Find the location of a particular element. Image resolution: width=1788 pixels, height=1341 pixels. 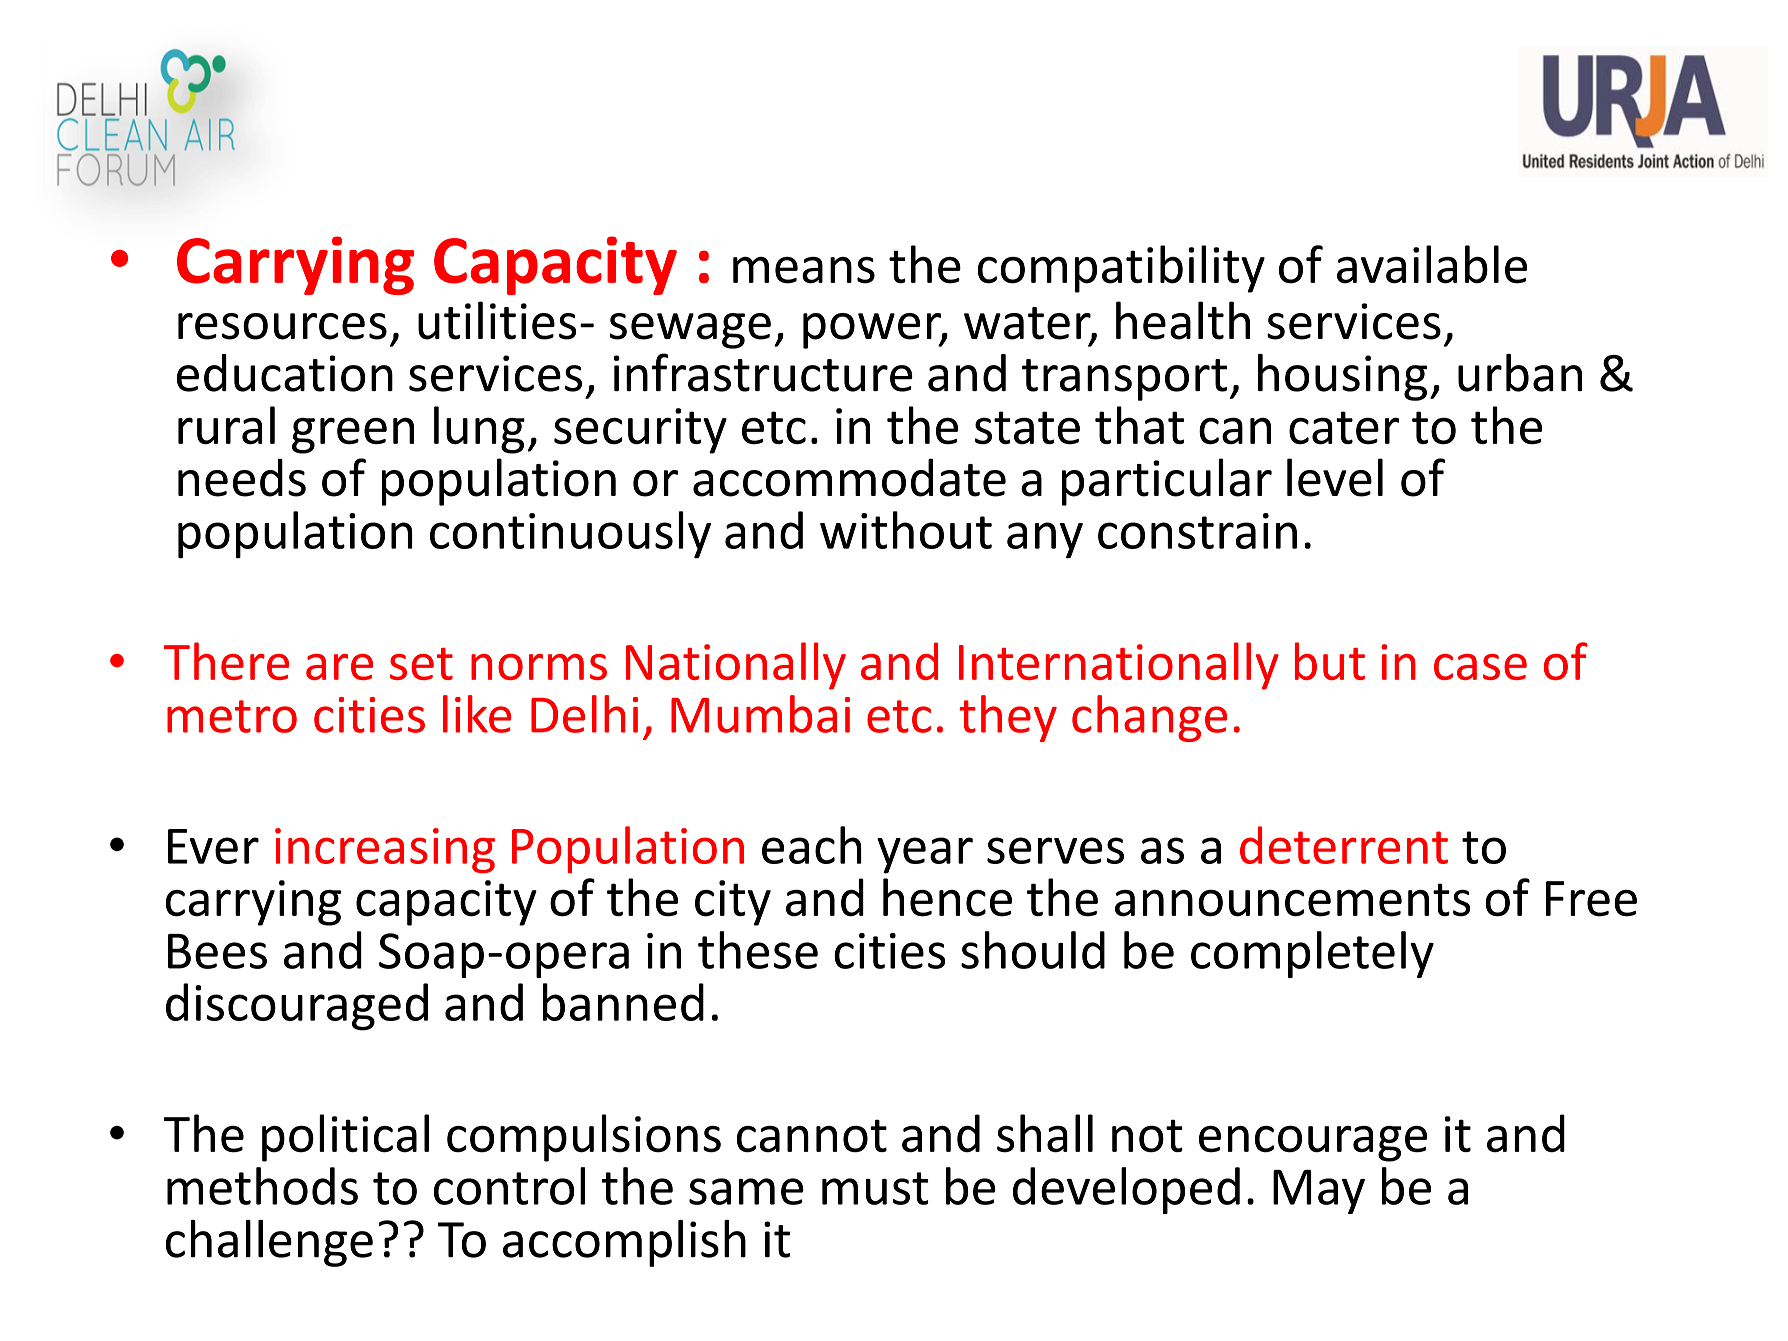

means is located at coordinates (804, 270).
